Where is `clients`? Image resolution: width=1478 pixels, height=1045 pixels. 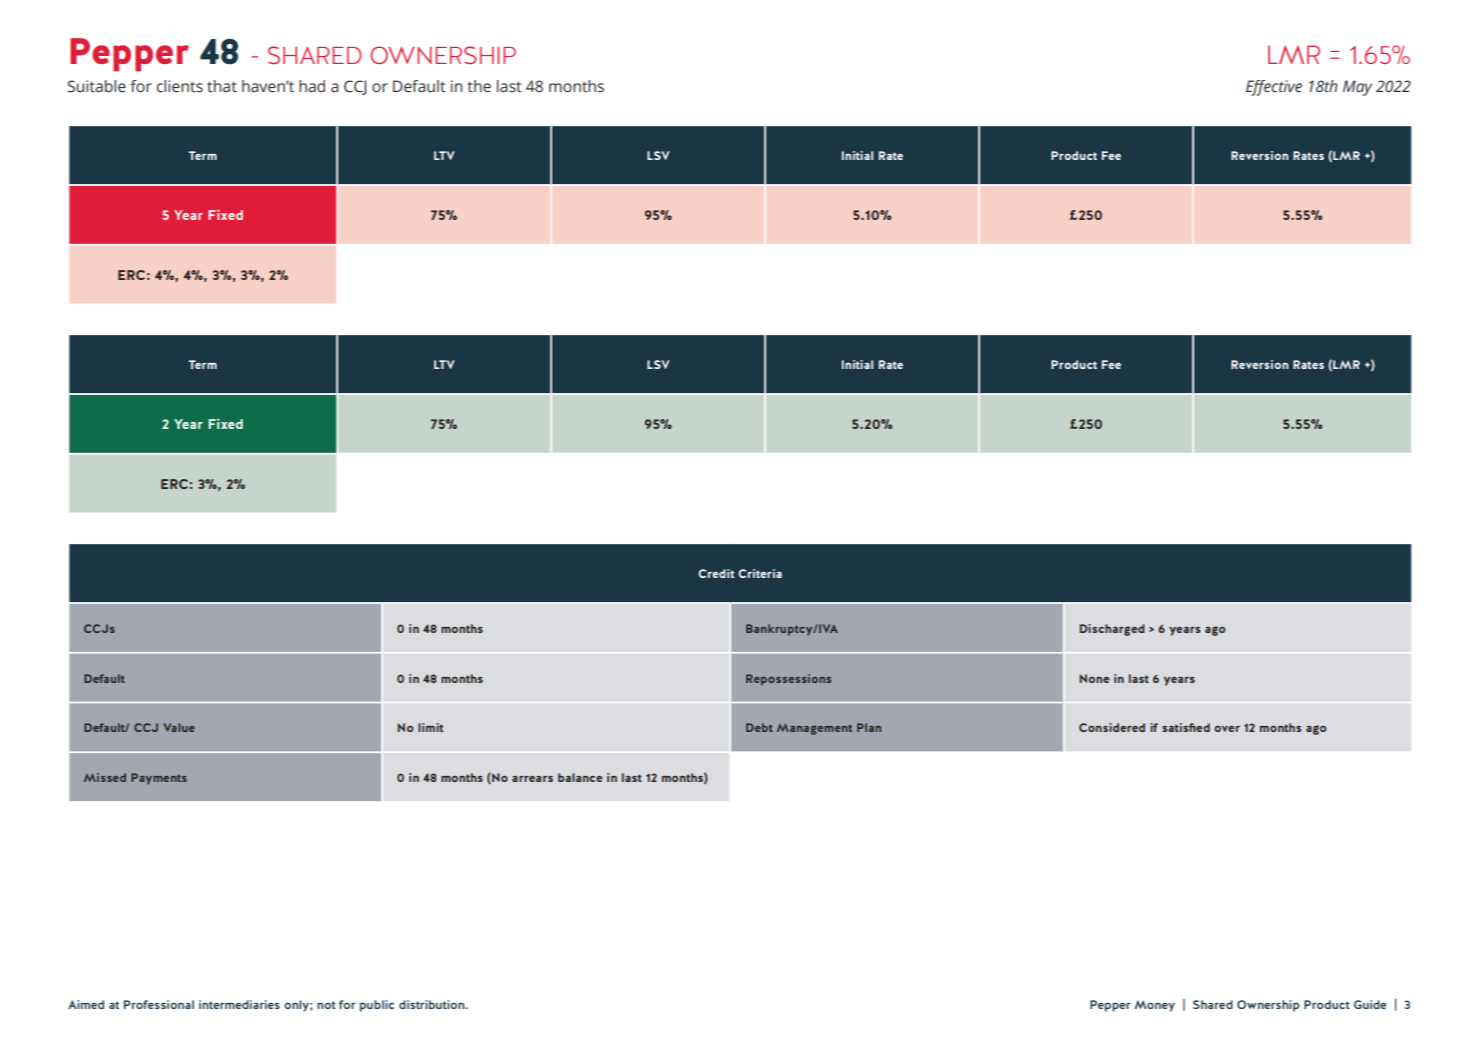 clients is located at coordinates (180, 86).
